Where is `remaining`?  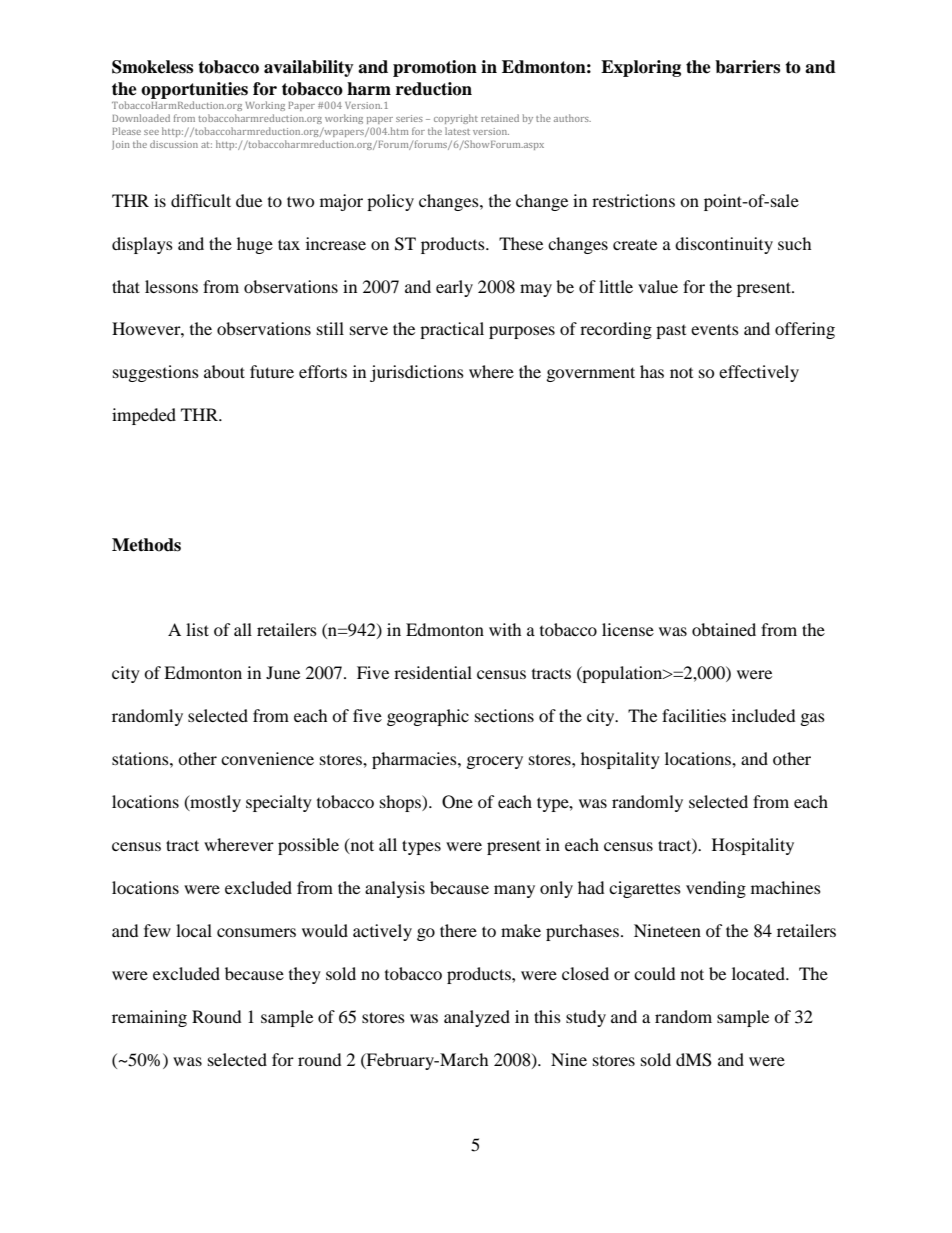
remaining is located at coordinates (149, 1018).
